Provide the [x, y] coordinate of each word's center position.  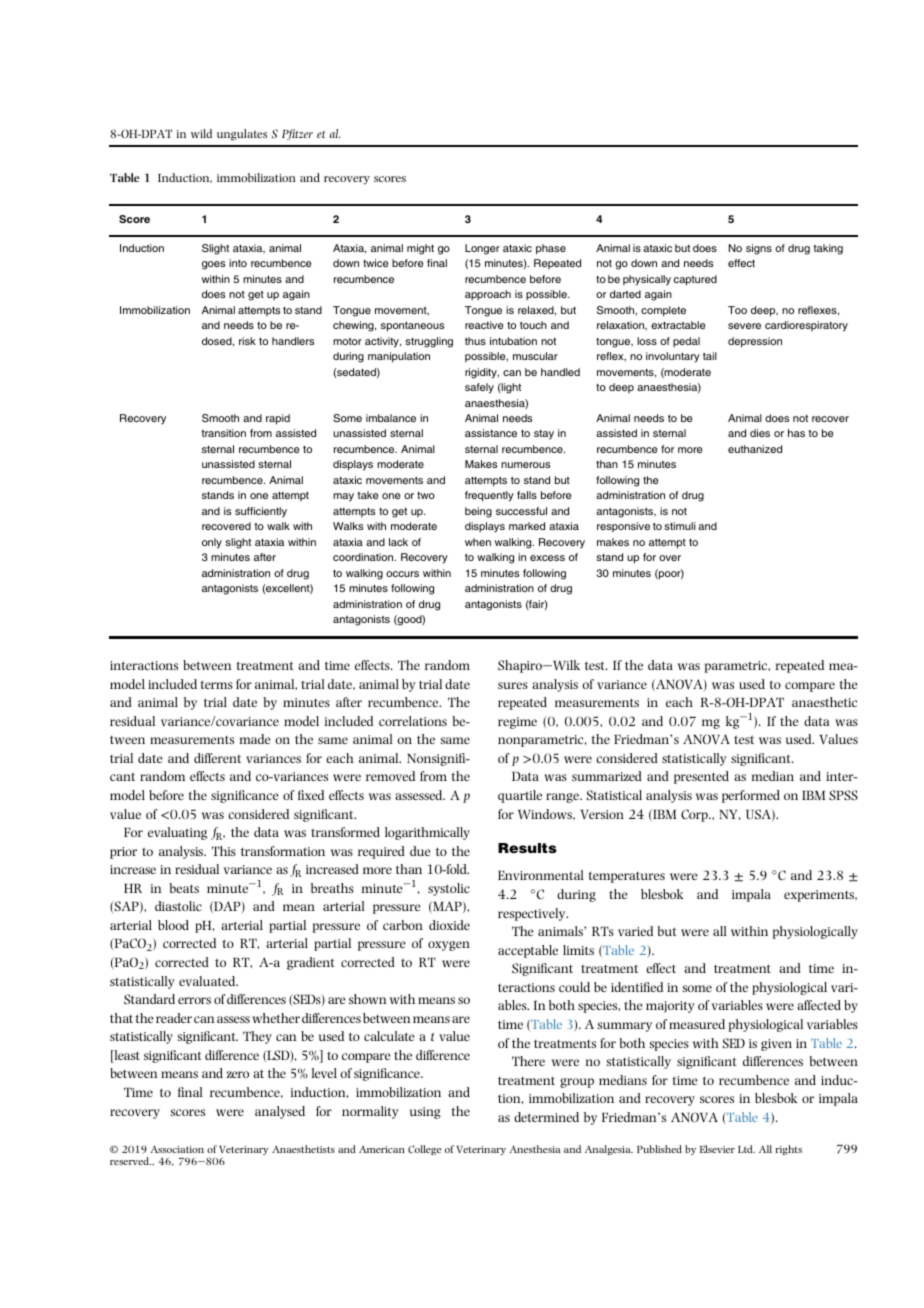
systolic [449, 889]
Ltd [746, 1149]
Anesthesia [535, 1149]
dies [760, 433]
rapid [278, 419]
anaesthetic [824, 702]
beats [184, 888]
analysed [280, 1112]
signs [759, 249]
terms [216, 684]
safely [479, 388]
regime [517, 723]
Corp [695, 815]
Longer [482, 249]
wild [201, 133]
